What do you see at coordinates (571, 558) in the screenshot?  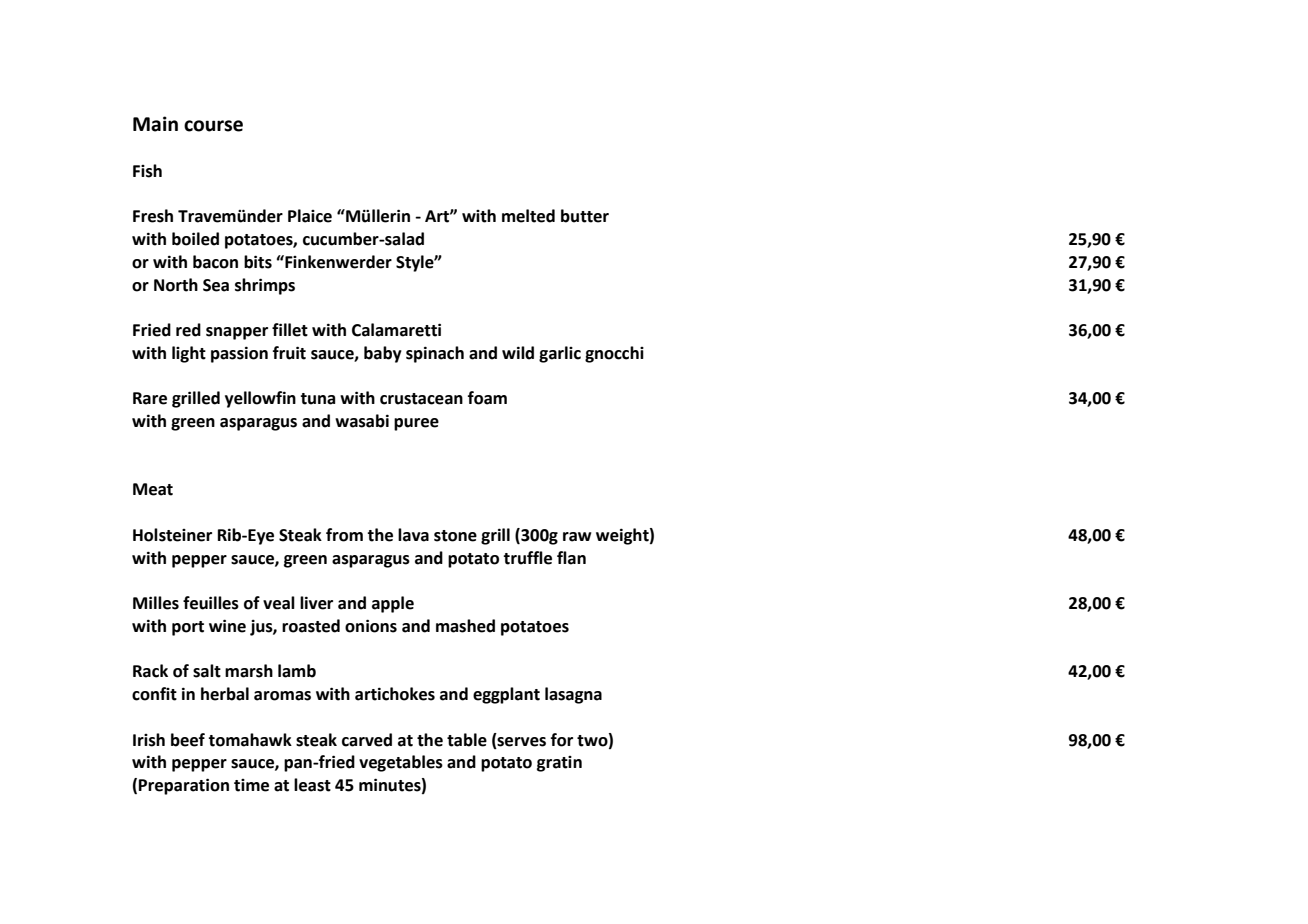 I see `flan` at bounding box center [571, 558].
